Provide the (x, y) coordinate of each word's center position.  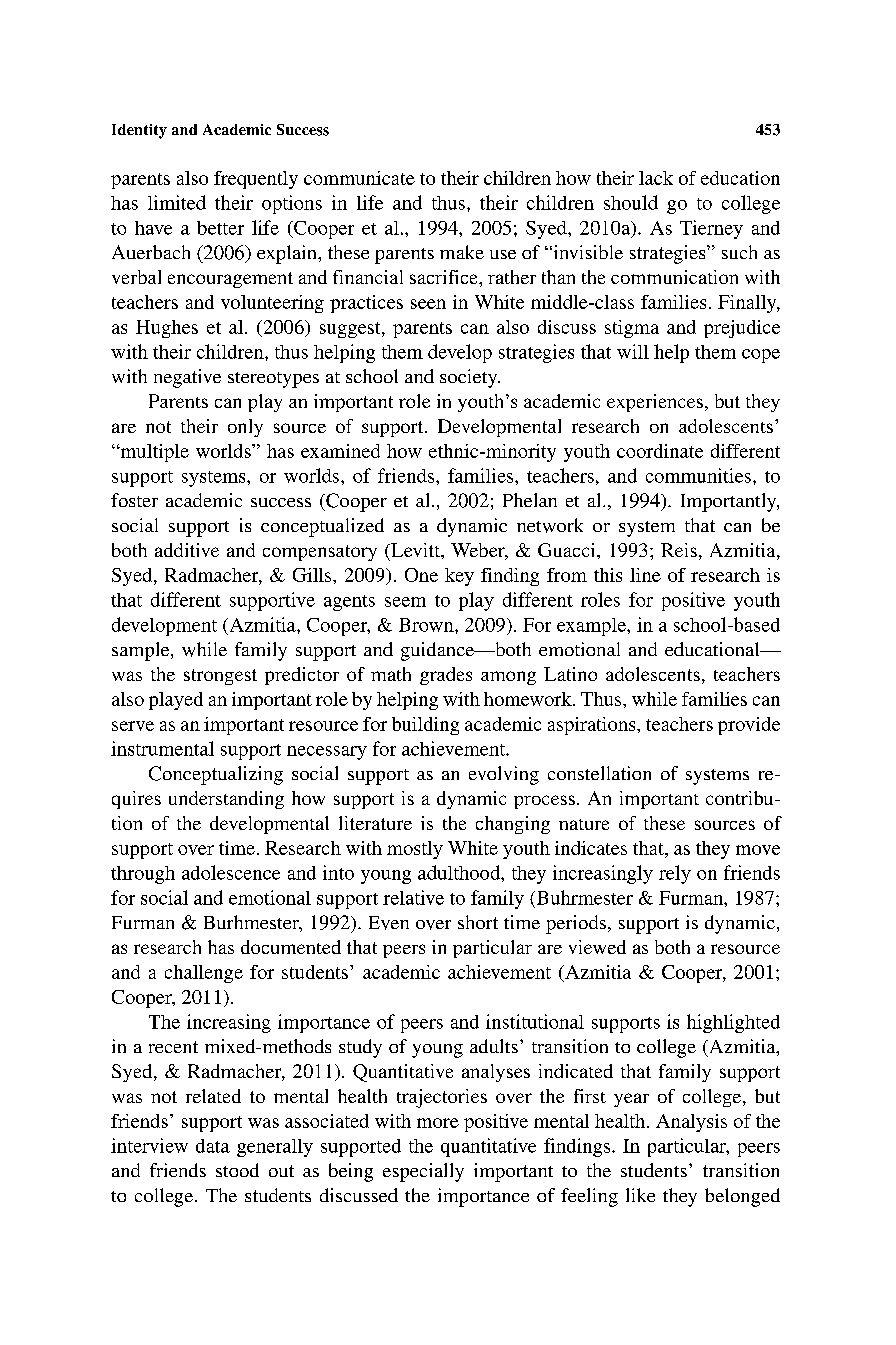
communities (698, 475)
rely (675, 874)
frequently (256, 180)
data (213, 1146)
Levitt (415, 550)
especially (423, 1172)
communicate (359, 178)
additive (187, 550)
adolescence (231, 872)
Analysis (691, 1123)
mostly (415, 850)
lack (656, 178)
